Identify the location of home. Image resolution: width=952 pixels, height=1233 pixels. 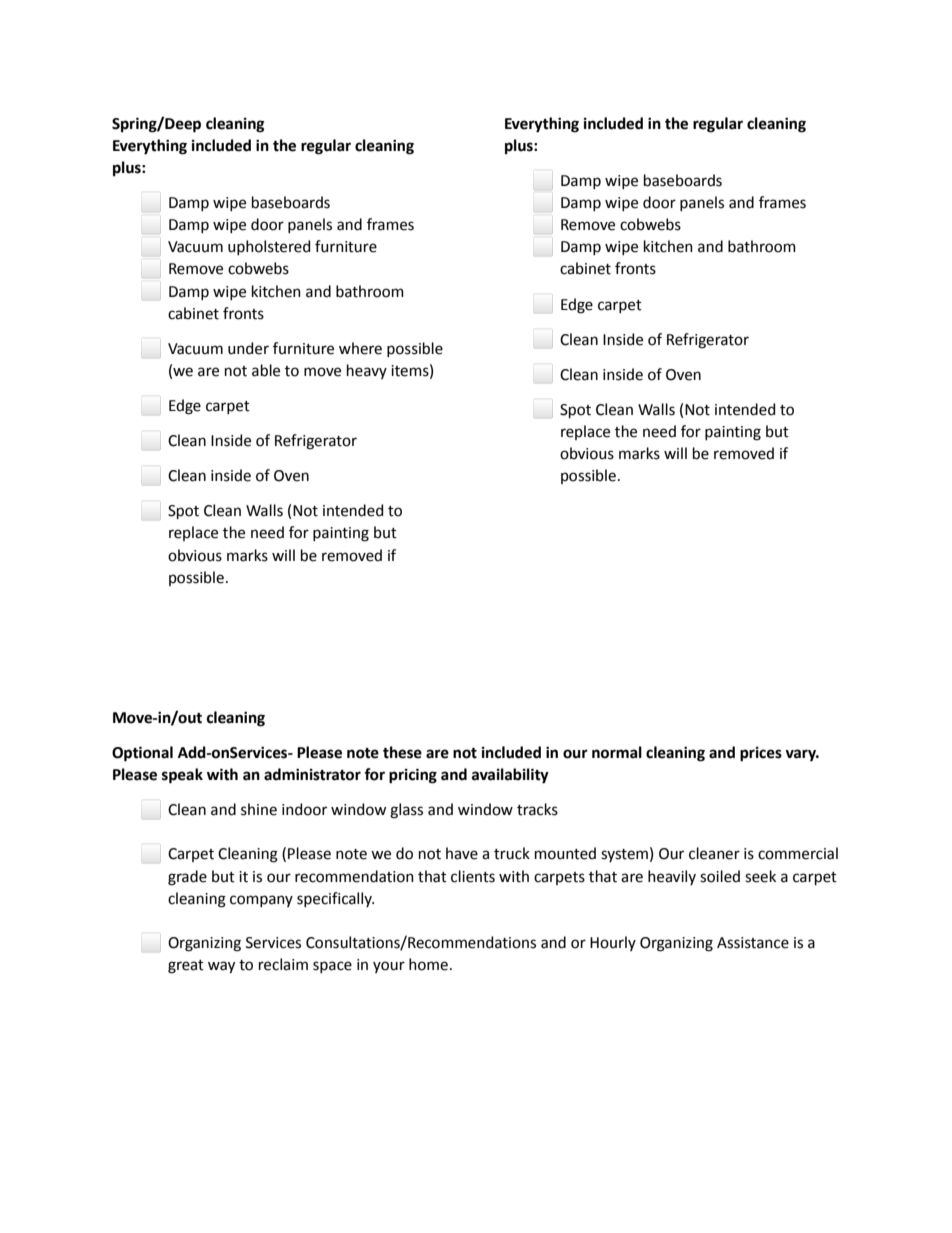
(428, 964).
